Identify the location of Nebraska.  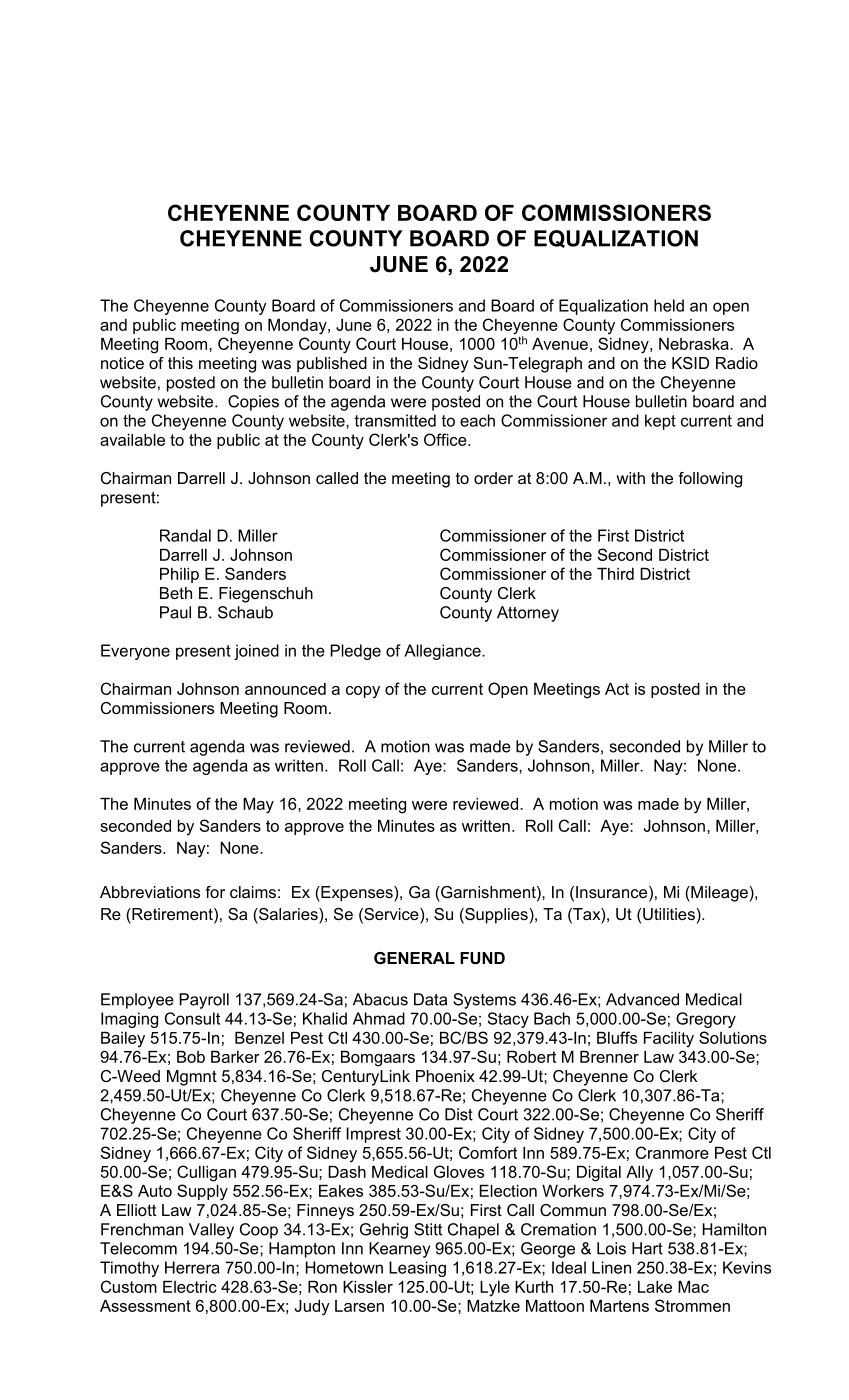
(695, 344).
